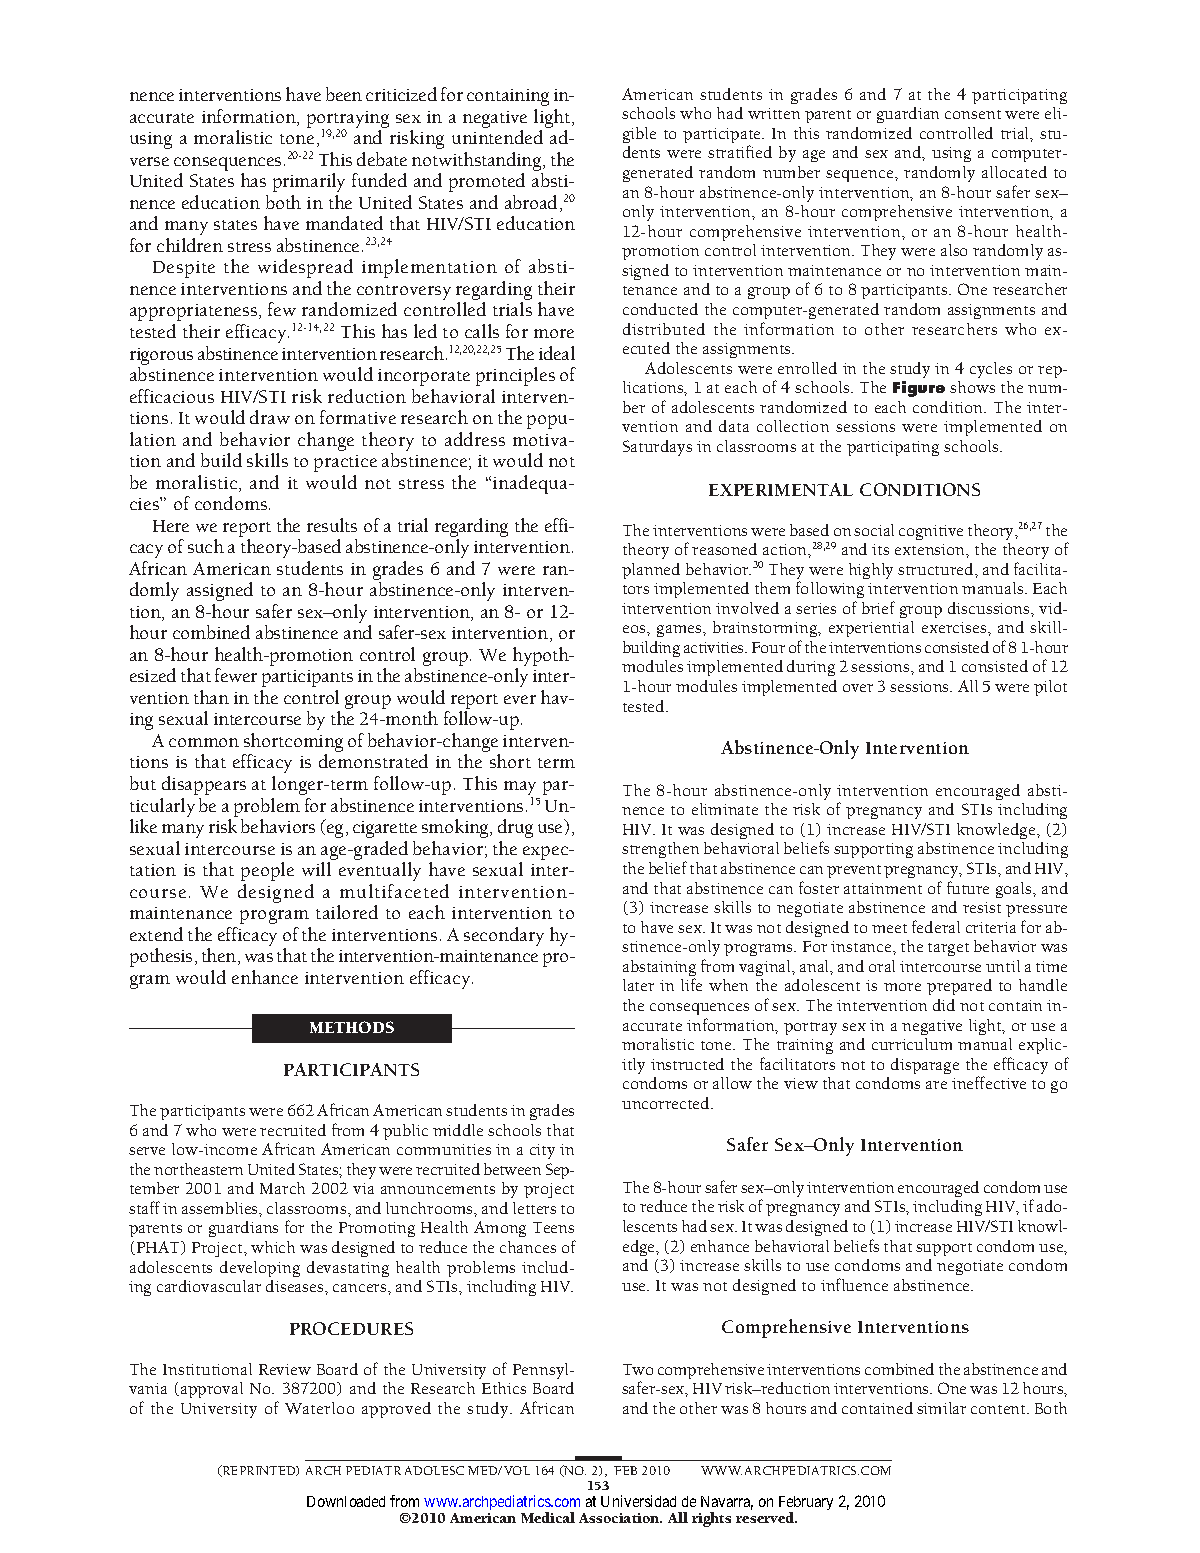 The height and width of the screenshot is (1553, 1200). What do you see at coordinates (973, 114) in the screenshot?
I see `consent` at bounding box center [973, 114].
